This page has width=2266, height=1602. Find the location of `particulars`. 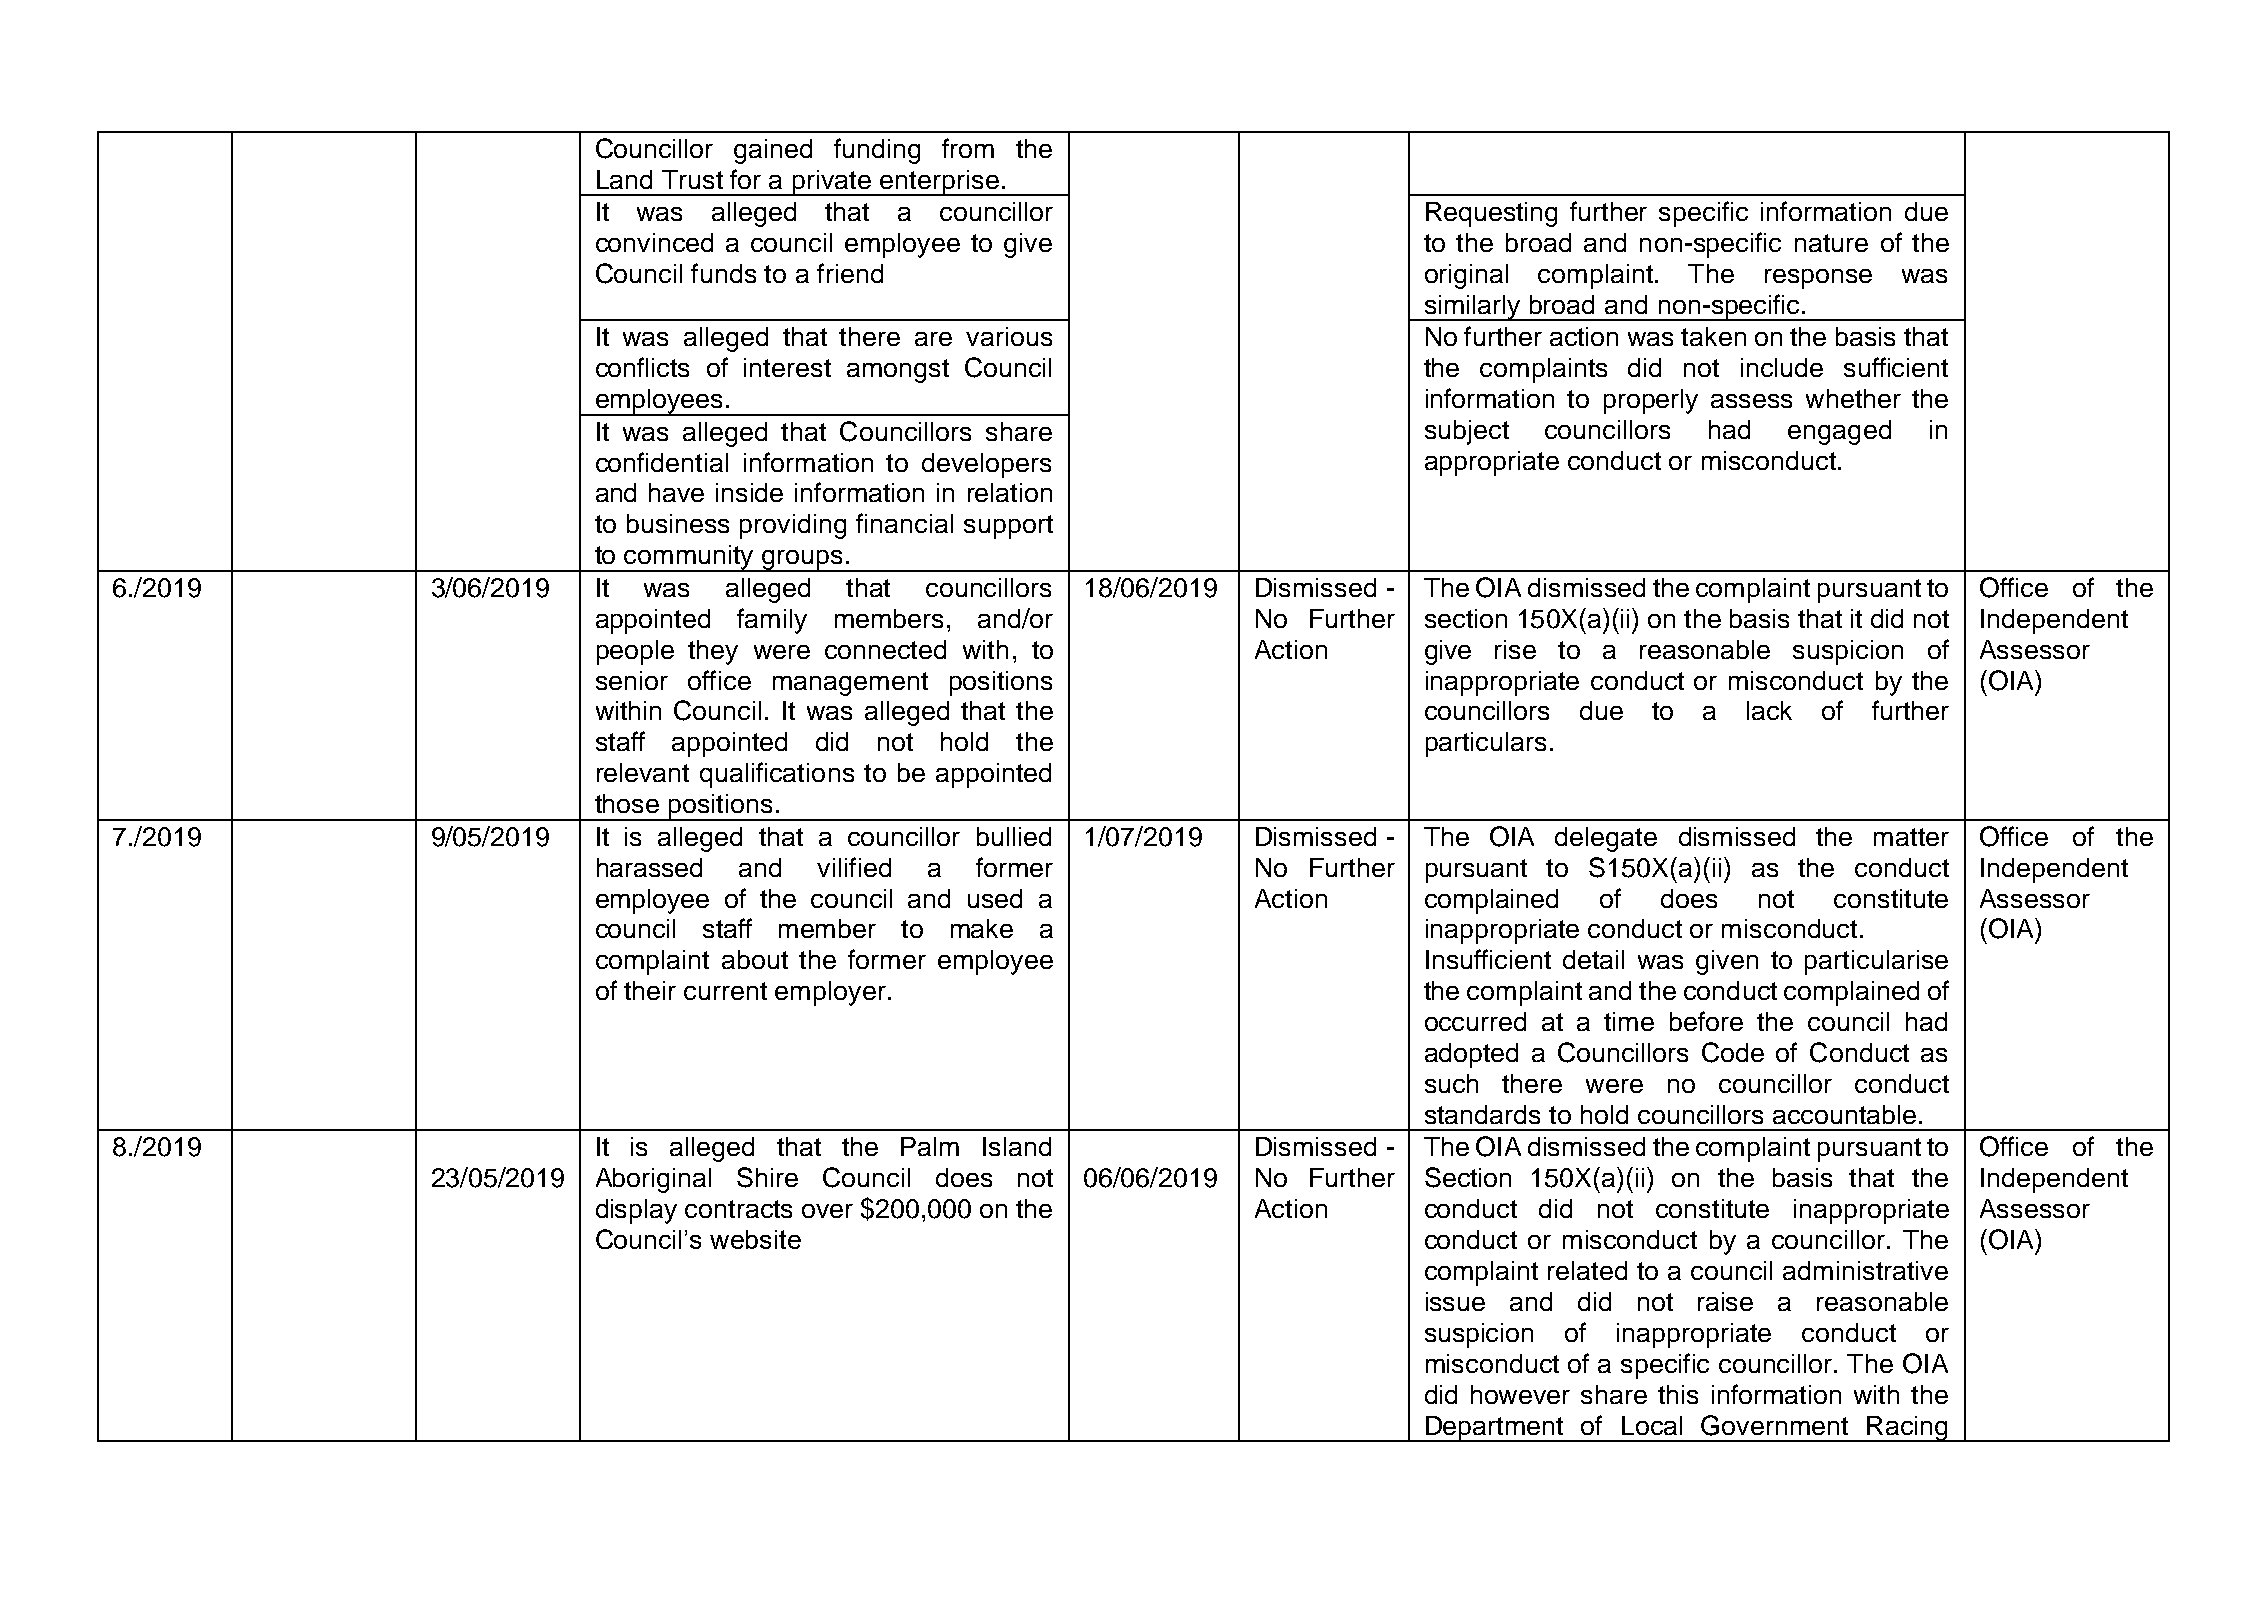

particulars is located at coordinates (1486, 744).
